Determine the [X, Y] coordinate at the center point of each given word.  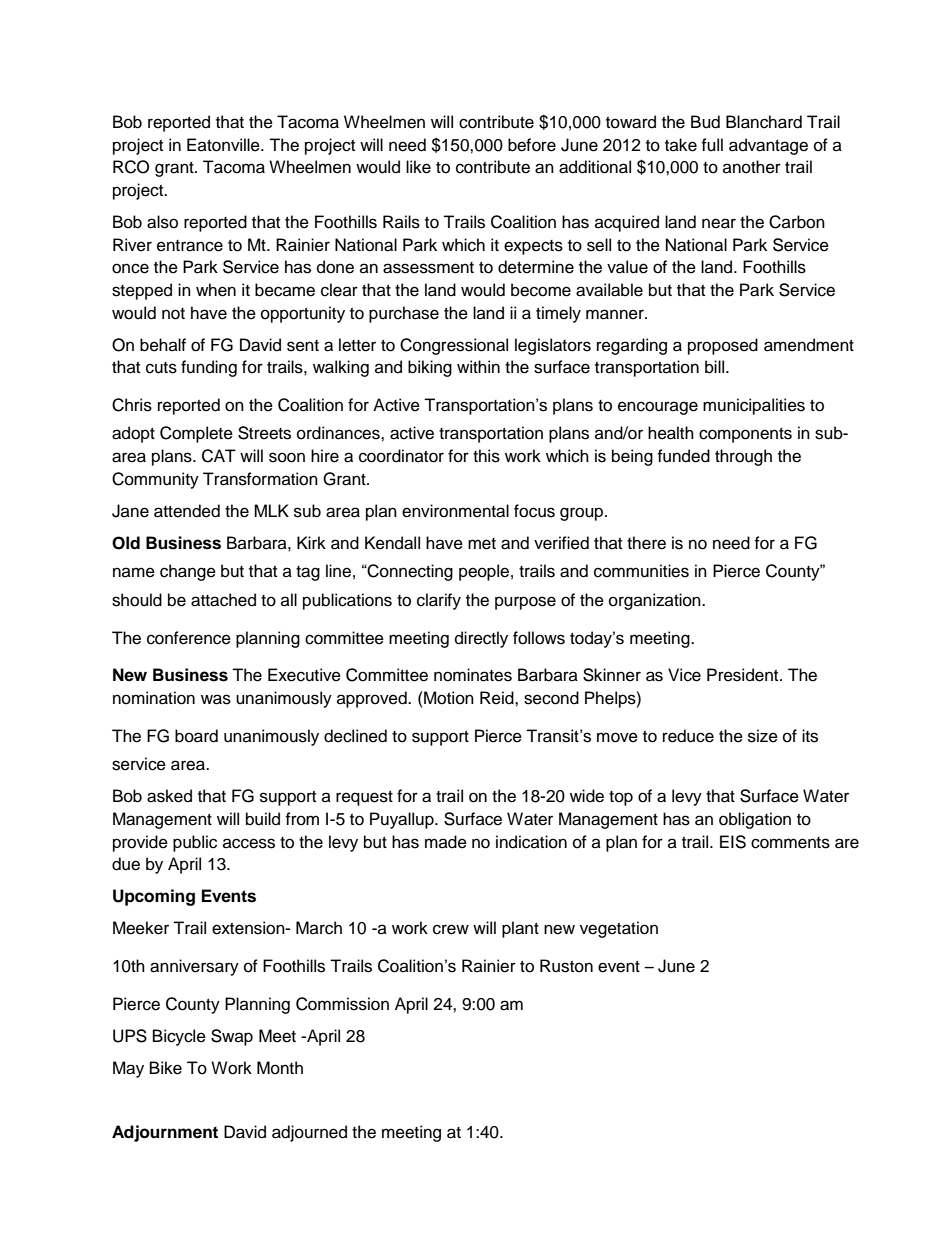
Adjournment [165, 1133]
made [446, 842]
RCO [131, 167]
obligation [755, 820]
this [486, 456]
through [743, 457]
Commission [342, 1004]
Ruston [566, 966]
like [418, 167]
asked [169, 796]
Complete [196, 434]
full [712, 145]
